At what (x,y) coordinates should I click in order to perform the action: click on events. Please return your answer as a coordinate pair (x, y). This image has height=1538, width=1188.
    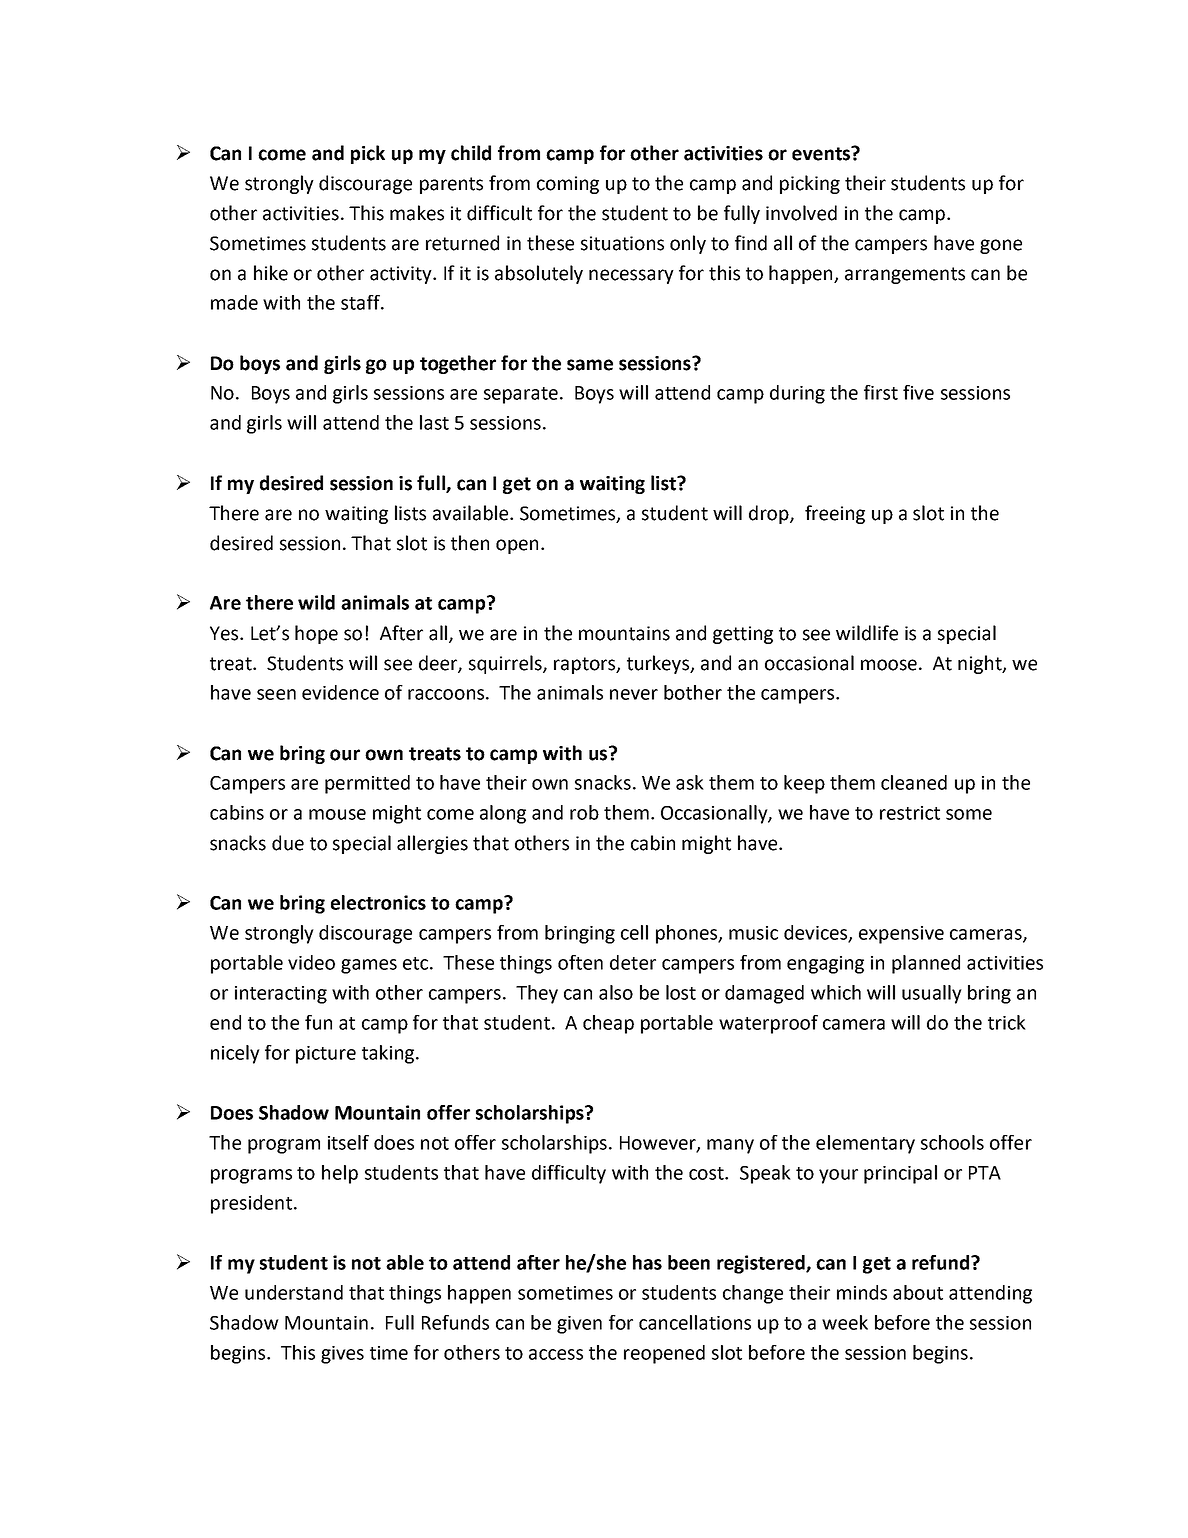
    Looking at the image, I should click on (822, 153).
